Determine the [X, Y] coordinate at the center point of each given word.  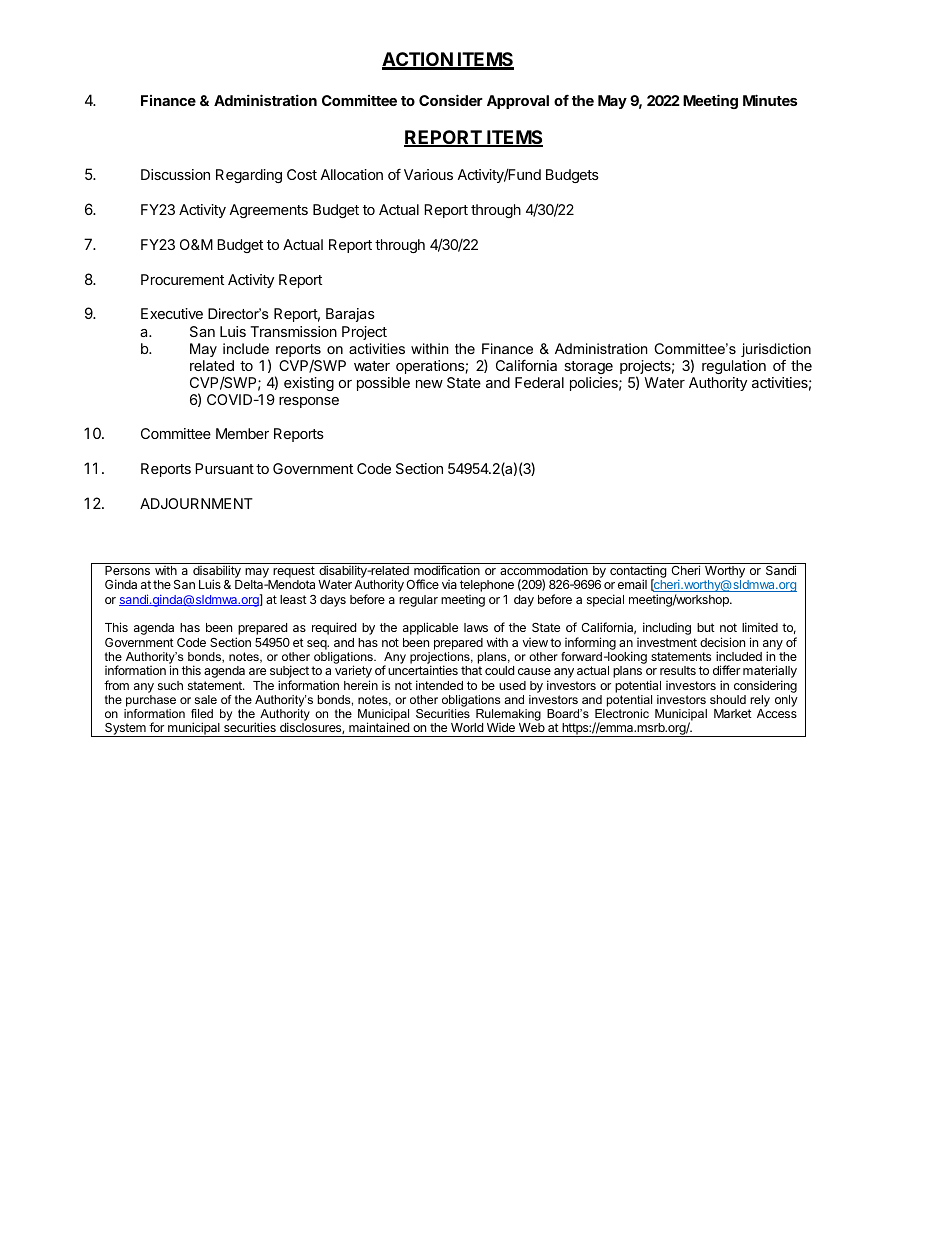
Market [733, 713]
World [467, 727]
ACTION [418, 60]
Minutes [770, 100]
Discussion [175, 174]
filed [202, 713]
